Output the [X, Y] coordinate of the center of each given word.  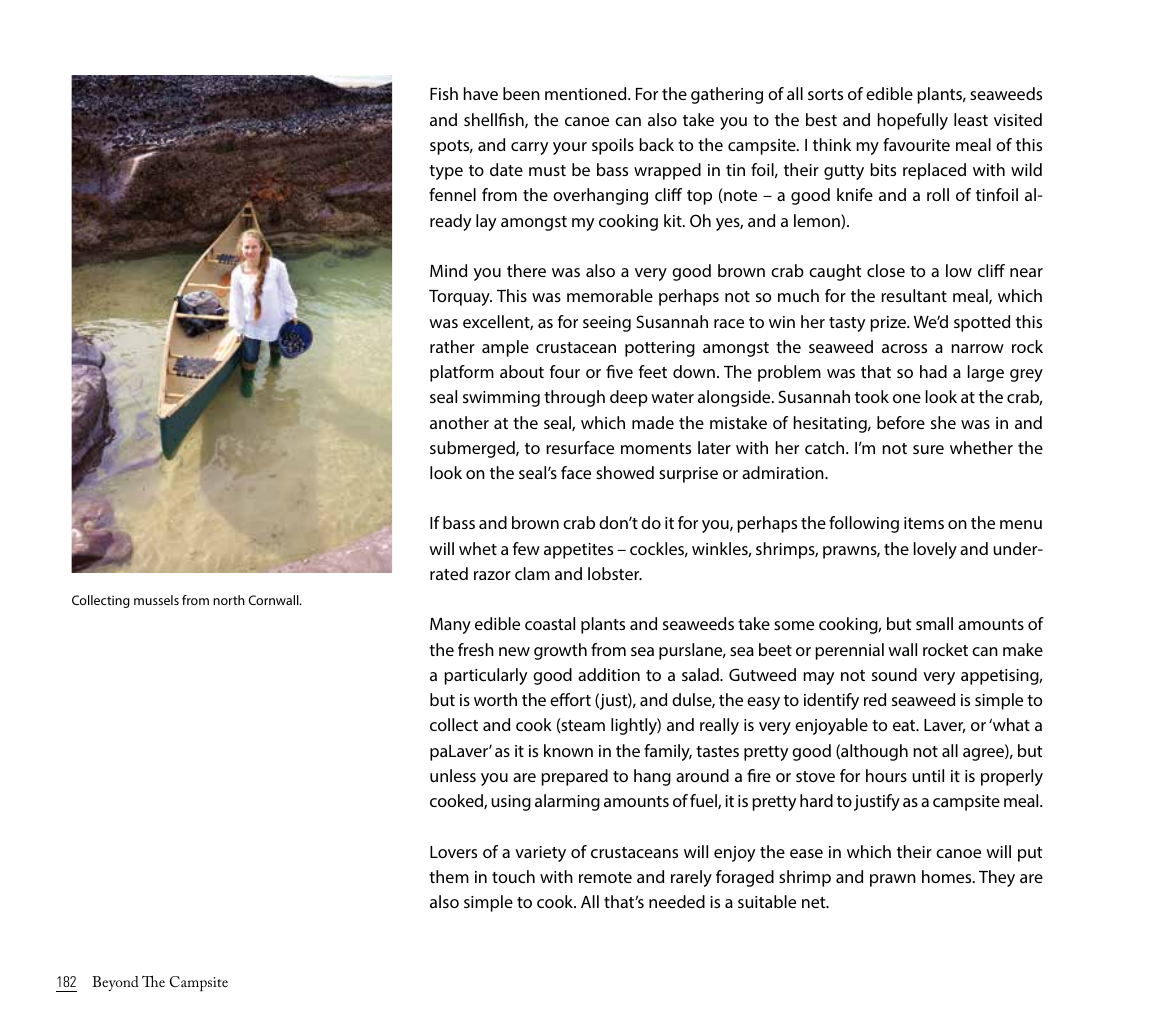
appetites [578, 551]
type [446, 172]
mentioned [587, 93]
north [229, 600]
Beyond [115, 983]
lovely [935, 550]
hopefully [913, 121]
